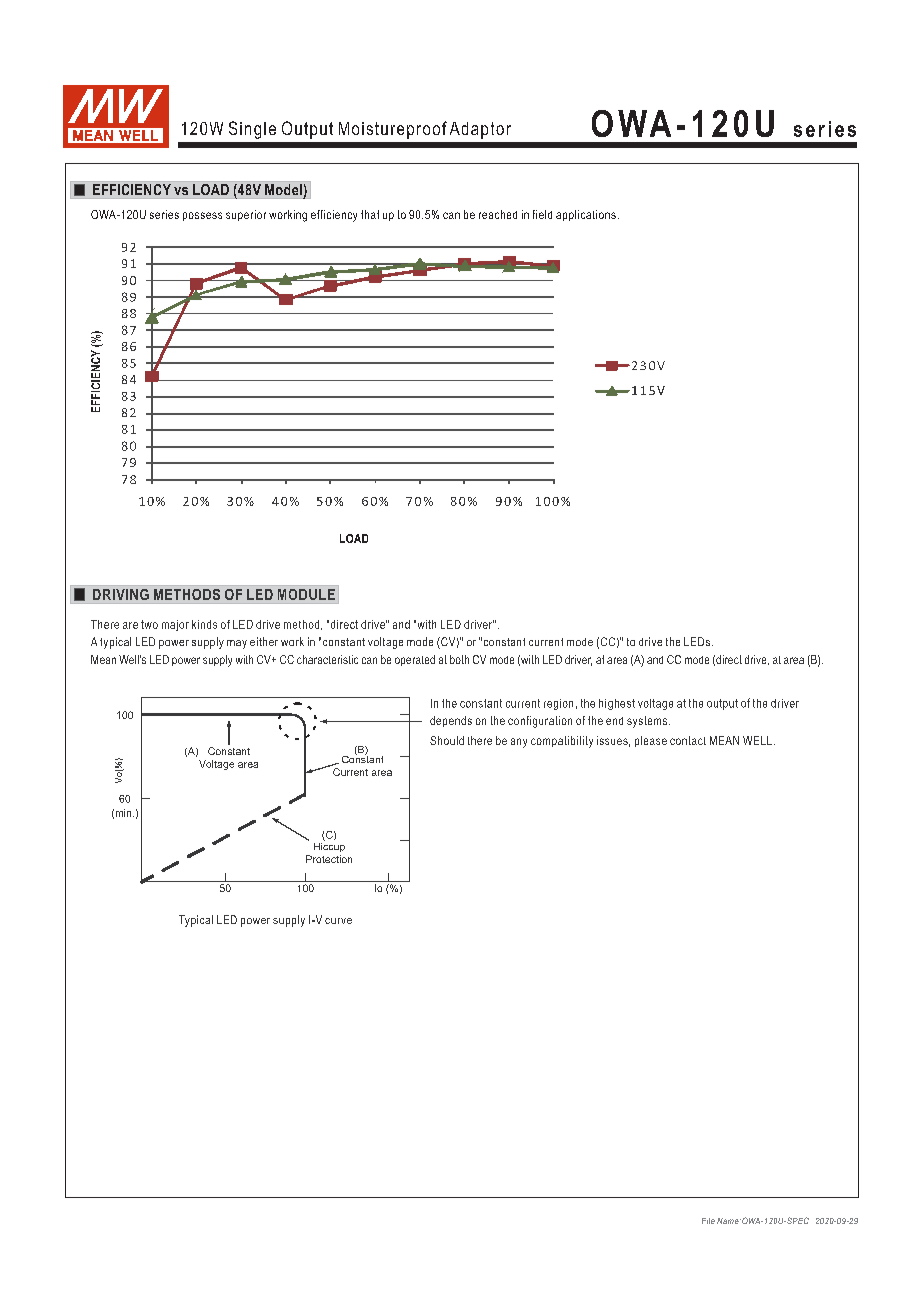 The height and width of the document is (1308, 924). I want to click on that, so click(370, 214).
